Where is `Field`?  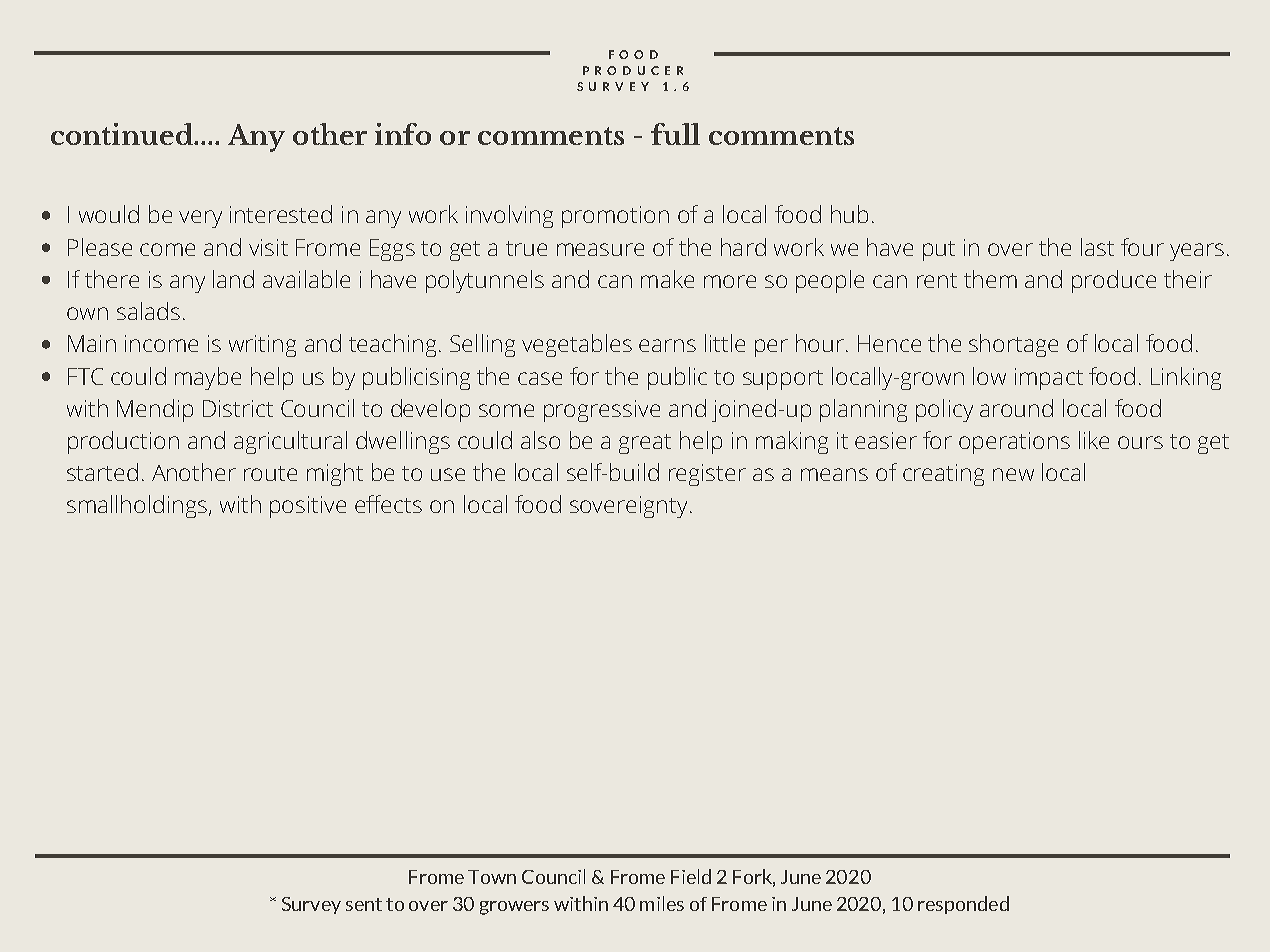 Field is located at coordinates (691, 876).
